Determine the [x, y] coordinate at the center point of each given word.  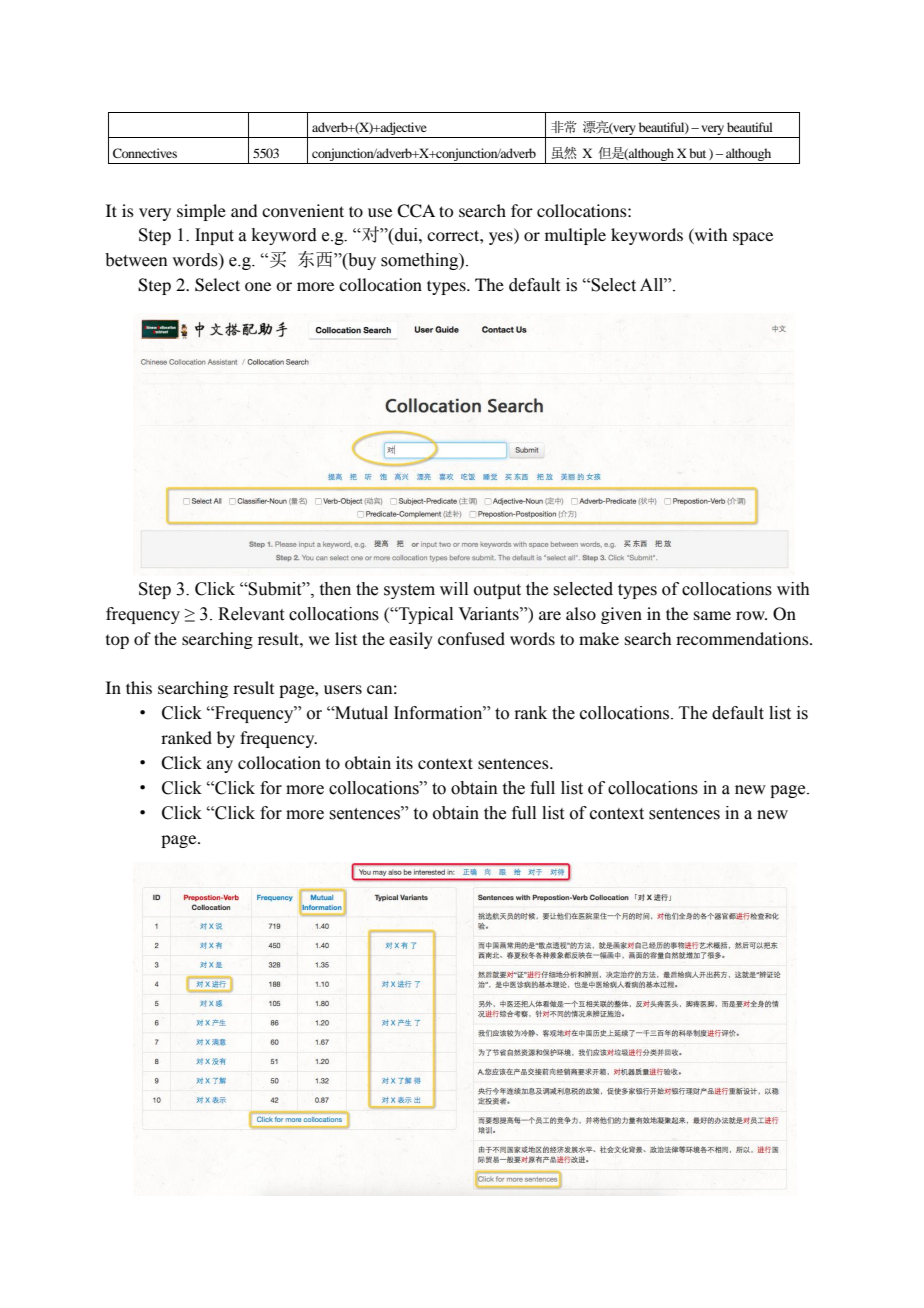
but [697, 153]
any [220, 766]
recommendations [743, 638]
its [404, 762]
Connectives [145, 153]
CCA [416, 211]
